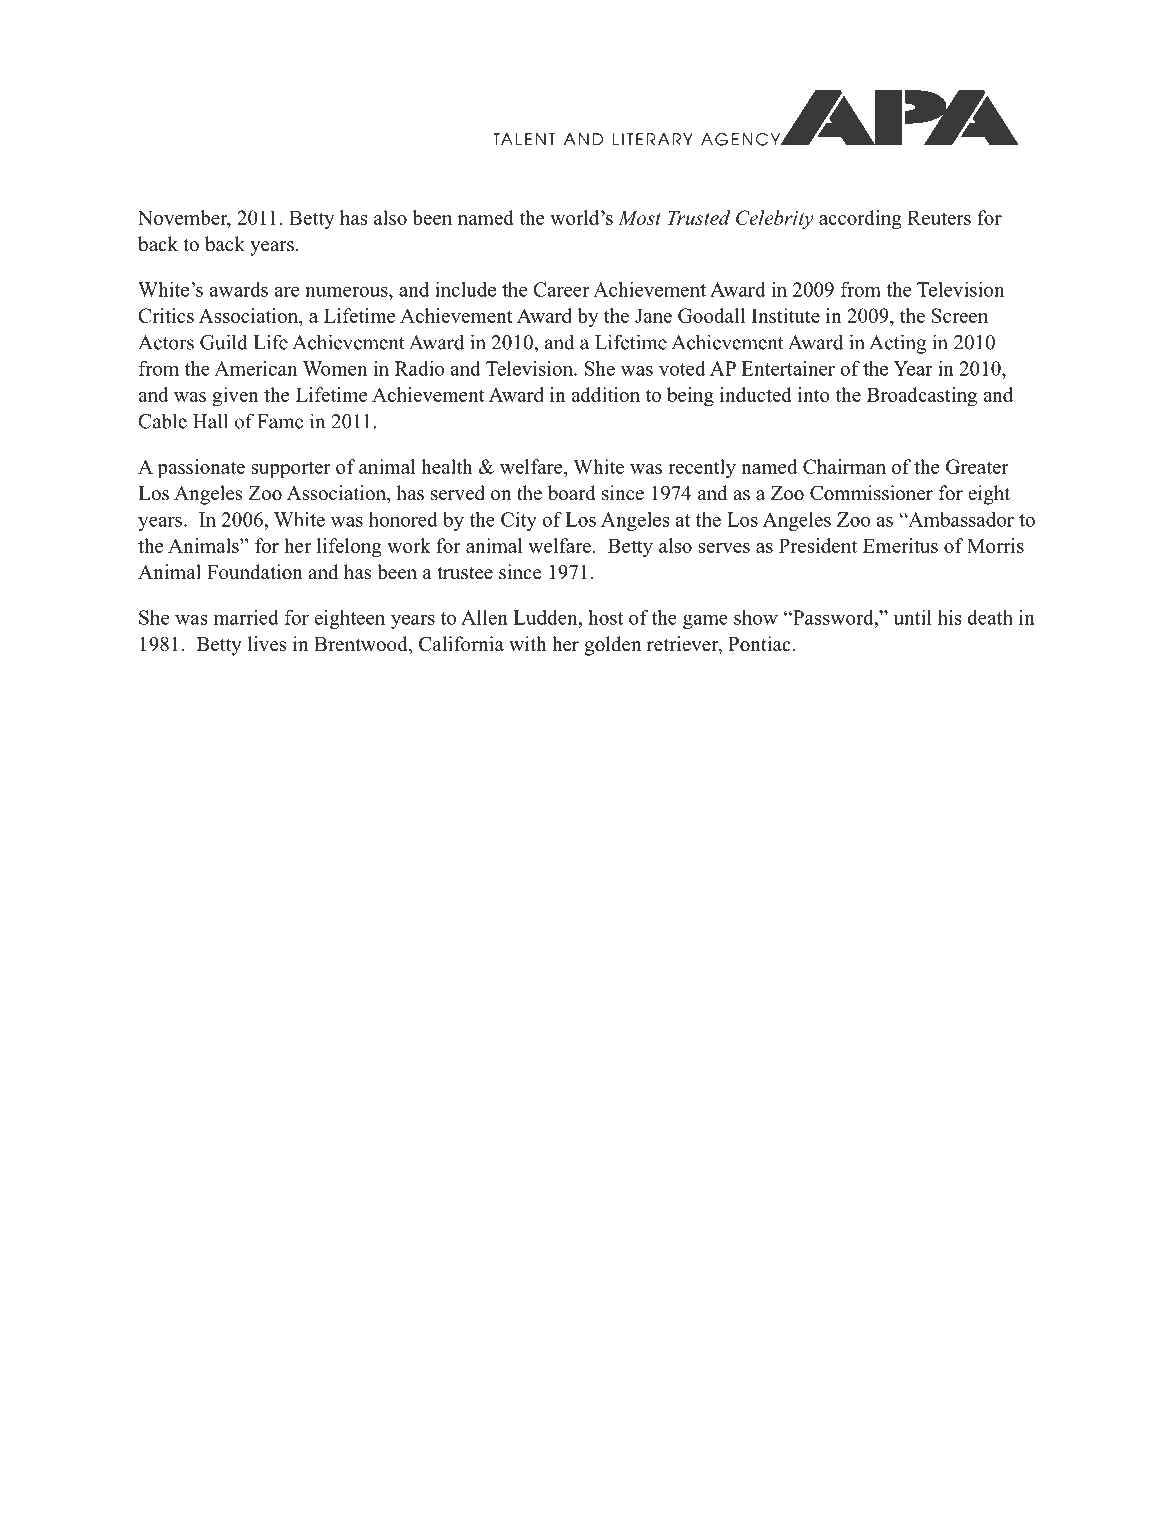 This image has height=1519, width=1174. What do you see at coordinates (639, 218) in the image?
I see `Most` at bounding box center [639, 218].
